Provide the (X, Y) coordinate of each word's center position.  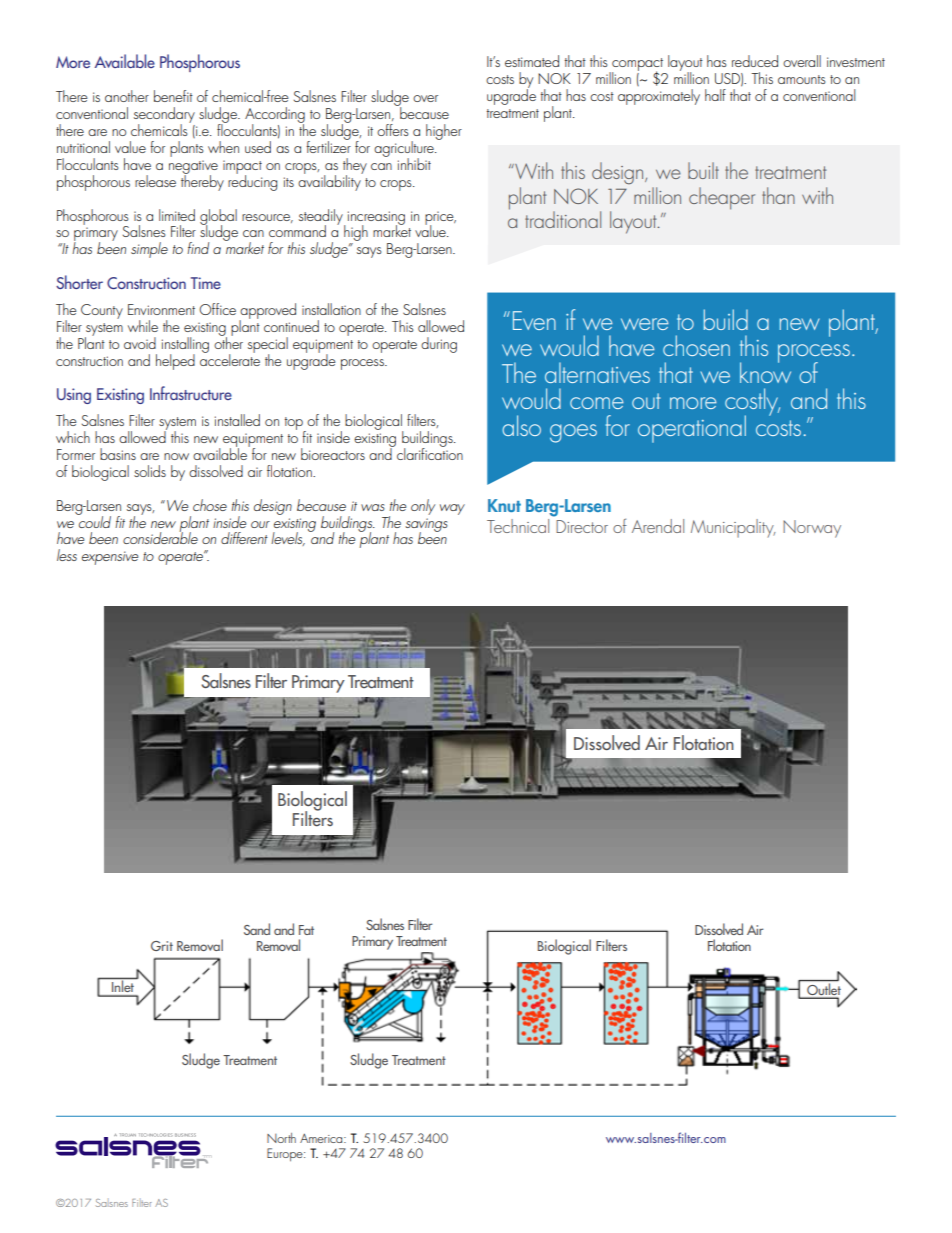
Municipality (733, 528)
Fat (306, 930)
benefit (173, 96)
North (281, 1138)
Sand (257, 929)
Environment (161, 309)
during (439, 345)
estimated (532, 61)
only (423, 507)
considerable (160, 537)
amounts (801, 79)
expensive (110, 558)
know (765, 371)
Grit (162, 946)
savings (426, 526)
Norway (812, 529)
